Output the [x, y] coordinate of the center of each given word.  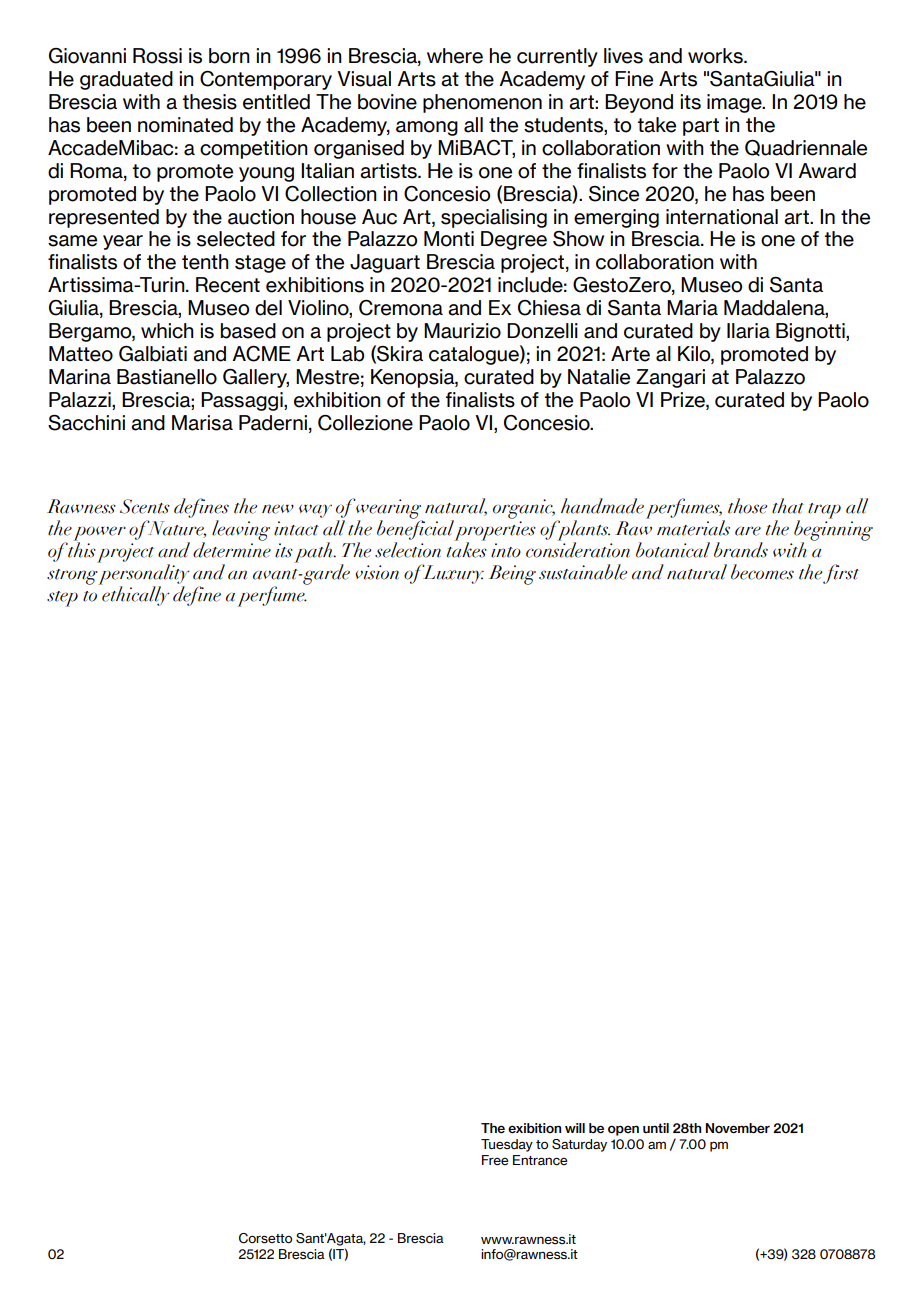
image [735, 103]
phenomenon [482, 103]
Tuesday [507, 1145]
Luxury [452, 574]
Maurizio [462, 331]
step [62, 599]
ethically [135, 595]
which [167, 331]
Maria [692, 308]
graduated [126, 80]
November [737, 1128]
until [656, 1128]
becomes [762, 572]
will [575, 1128]
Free [495, 1160]
